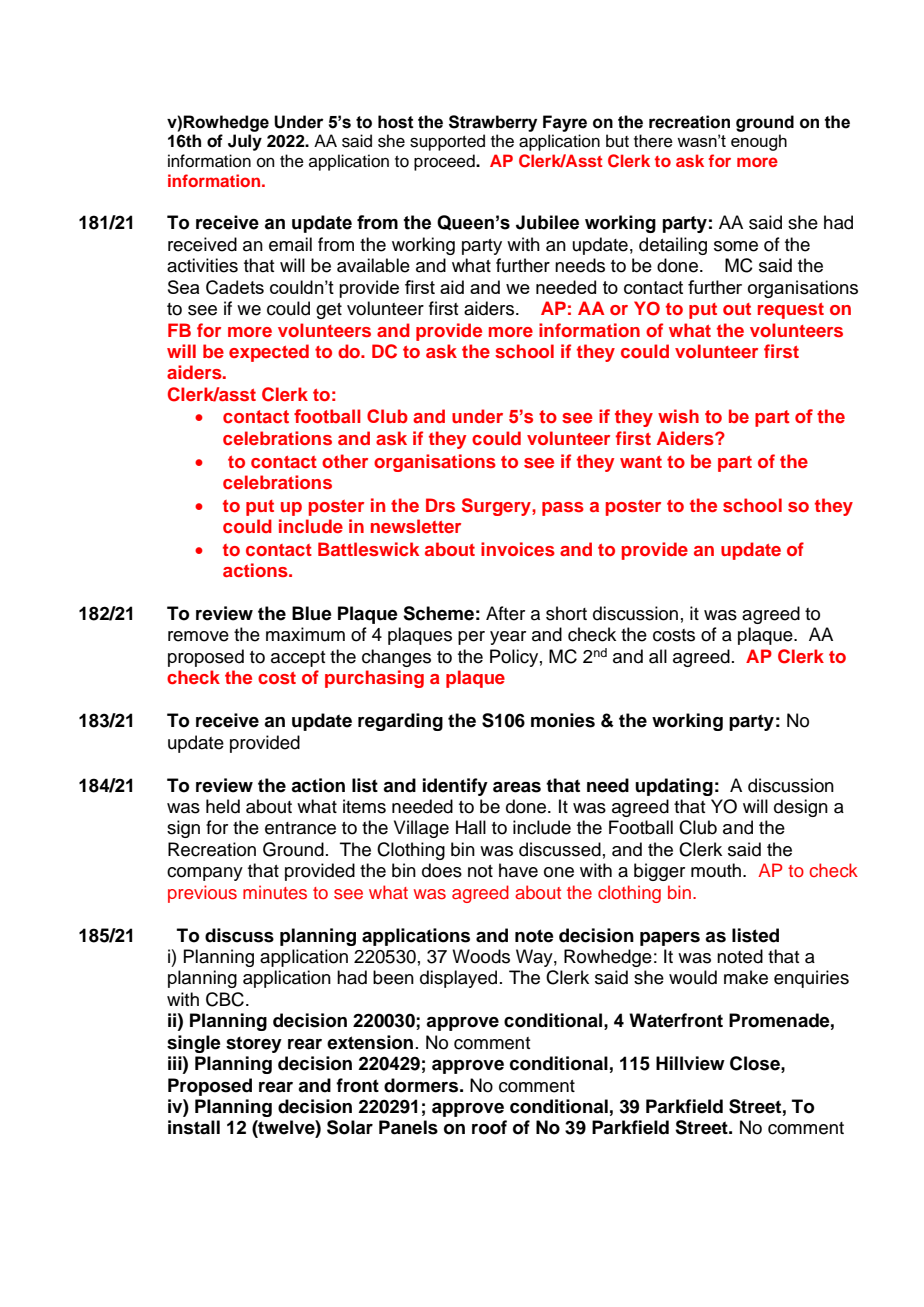 The image size is (924, 1307). I want to click on enough, so click(759, 142).
